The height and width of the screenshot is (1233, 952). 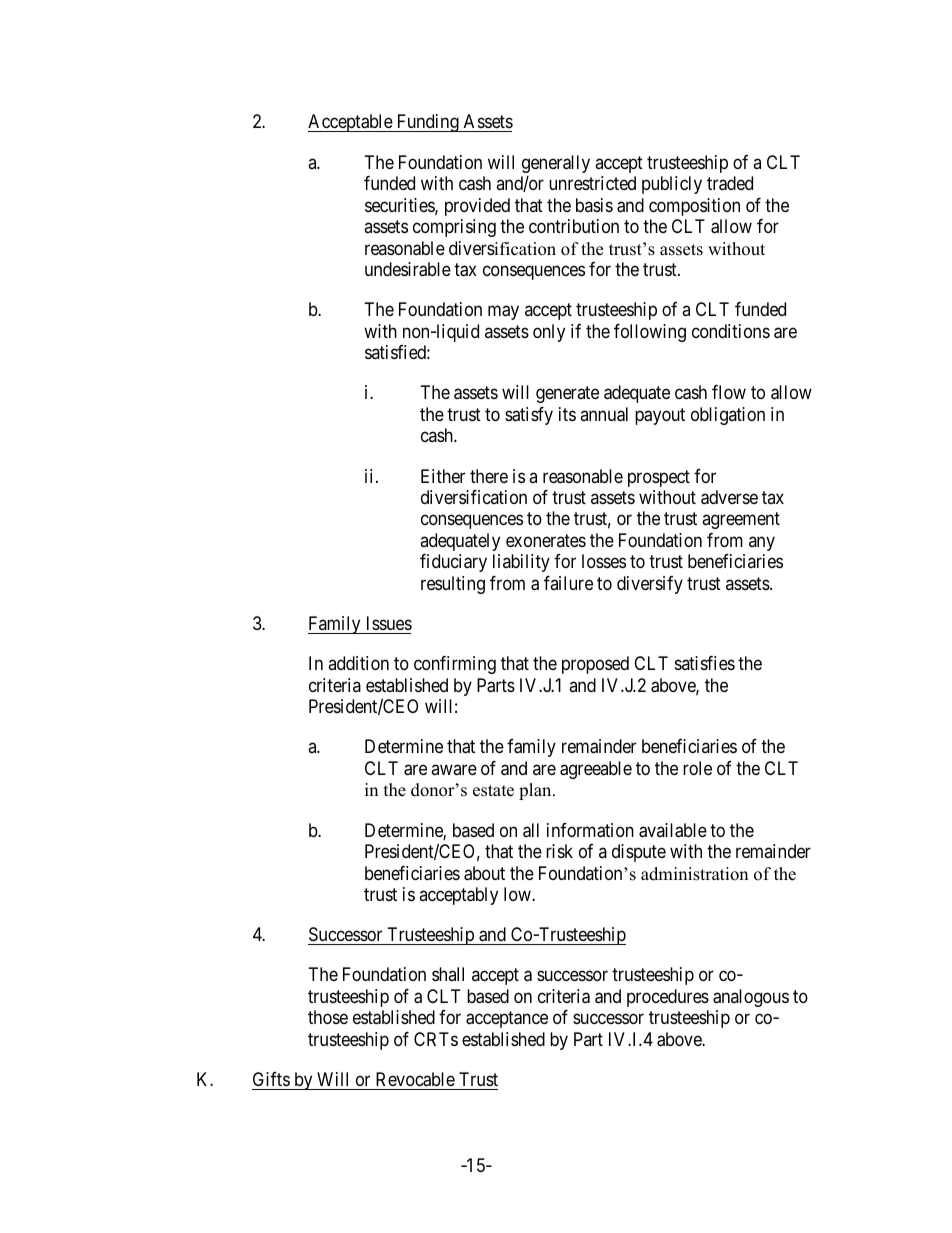 What do you see at coordinates (328, 1017) in the screenshot?
I see `those` at bounding box center [328, 1017].
